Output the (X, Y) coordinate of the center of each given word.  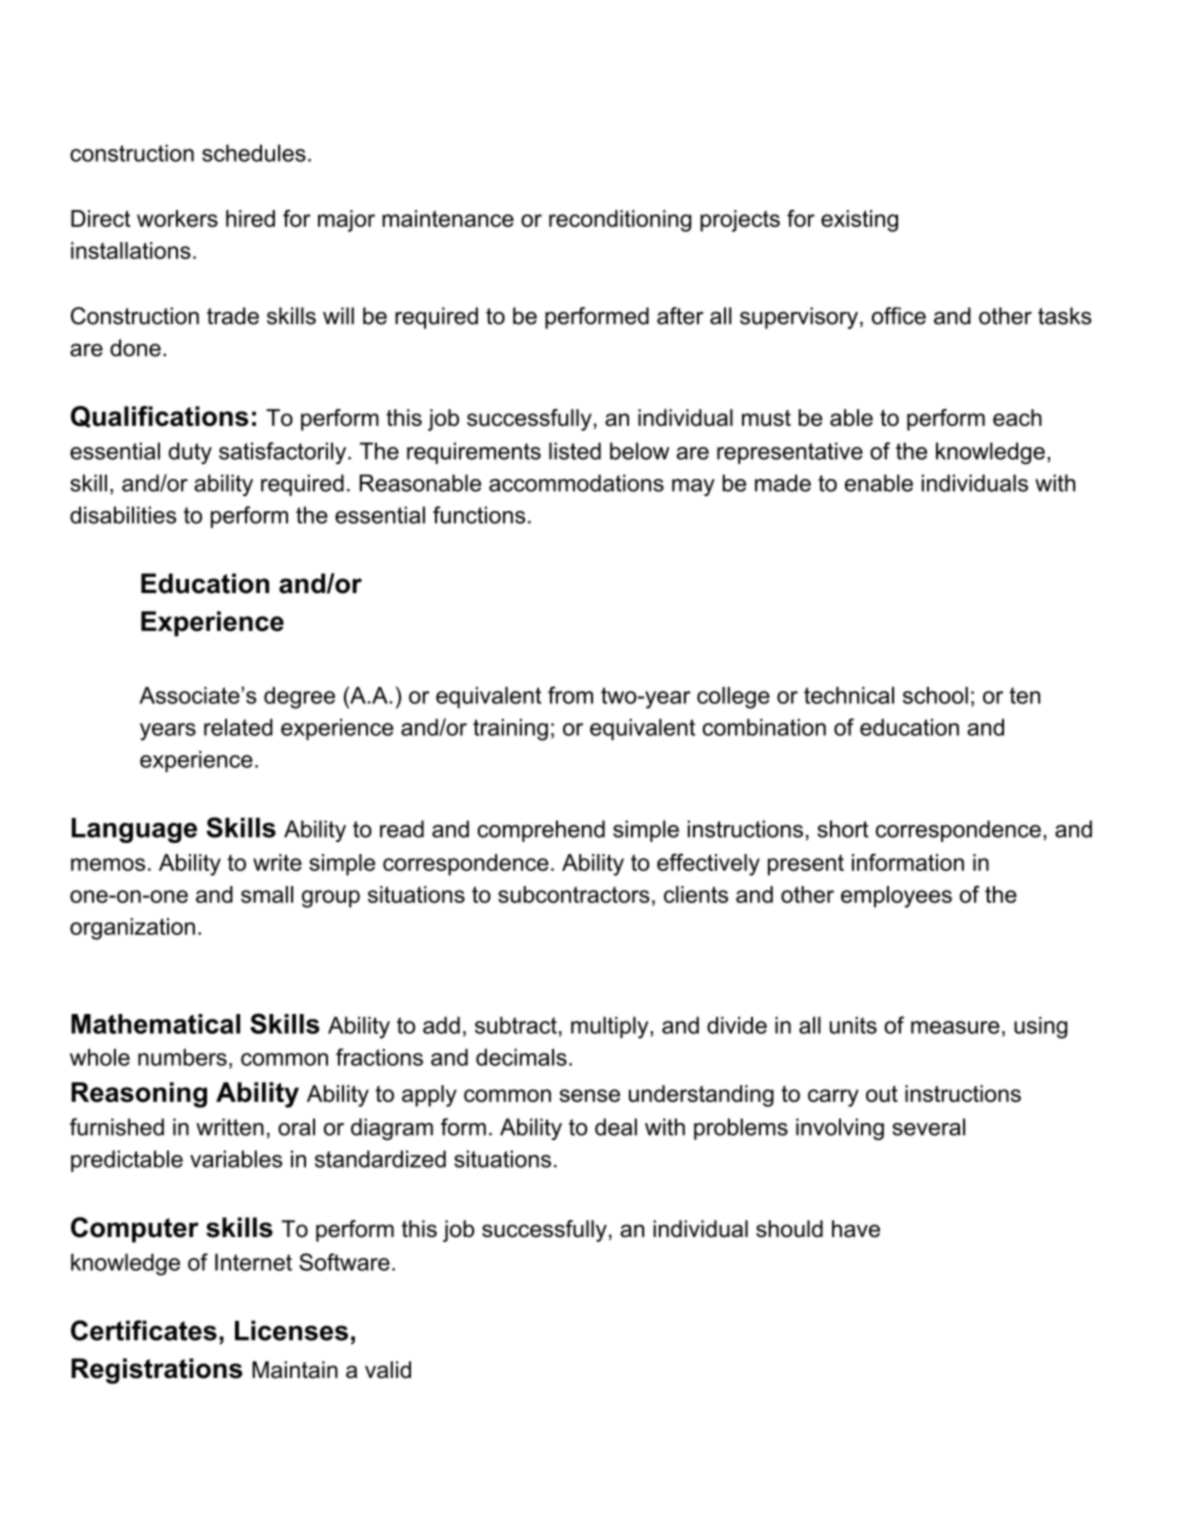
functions (479, 515)
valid (388, 1370)
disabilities (123, 515)
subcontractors (574, 894)
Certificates (144, 1330)
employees (896, 897)
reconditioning (620, 221)
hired (250, 218)
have (856, 1229)
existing (859, 221)
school (935, 695)
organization (132, 929)
